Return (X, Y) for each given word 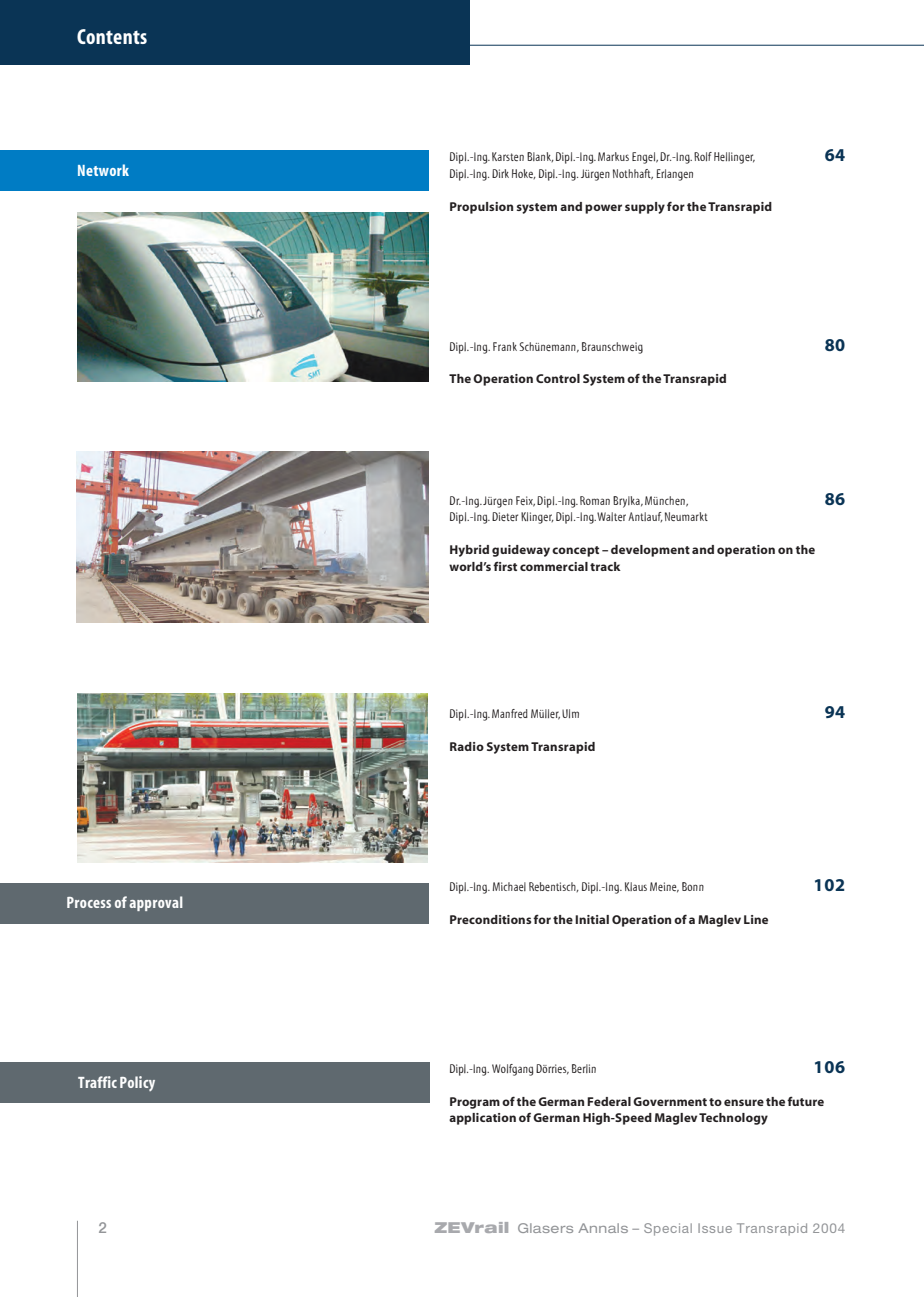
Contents (112, 36)
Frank (505, 346)
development (650, 551)
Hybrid (469, 551)
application (482, 1119)
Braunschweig (612, 348)
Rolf (703, 156)
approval (156, 903)
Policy (137, 1083)
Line (756, 919)
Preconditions (490, 919)
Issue (715, 1228)
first (505, 566)
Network (103, 170)
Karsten (508, 156)
